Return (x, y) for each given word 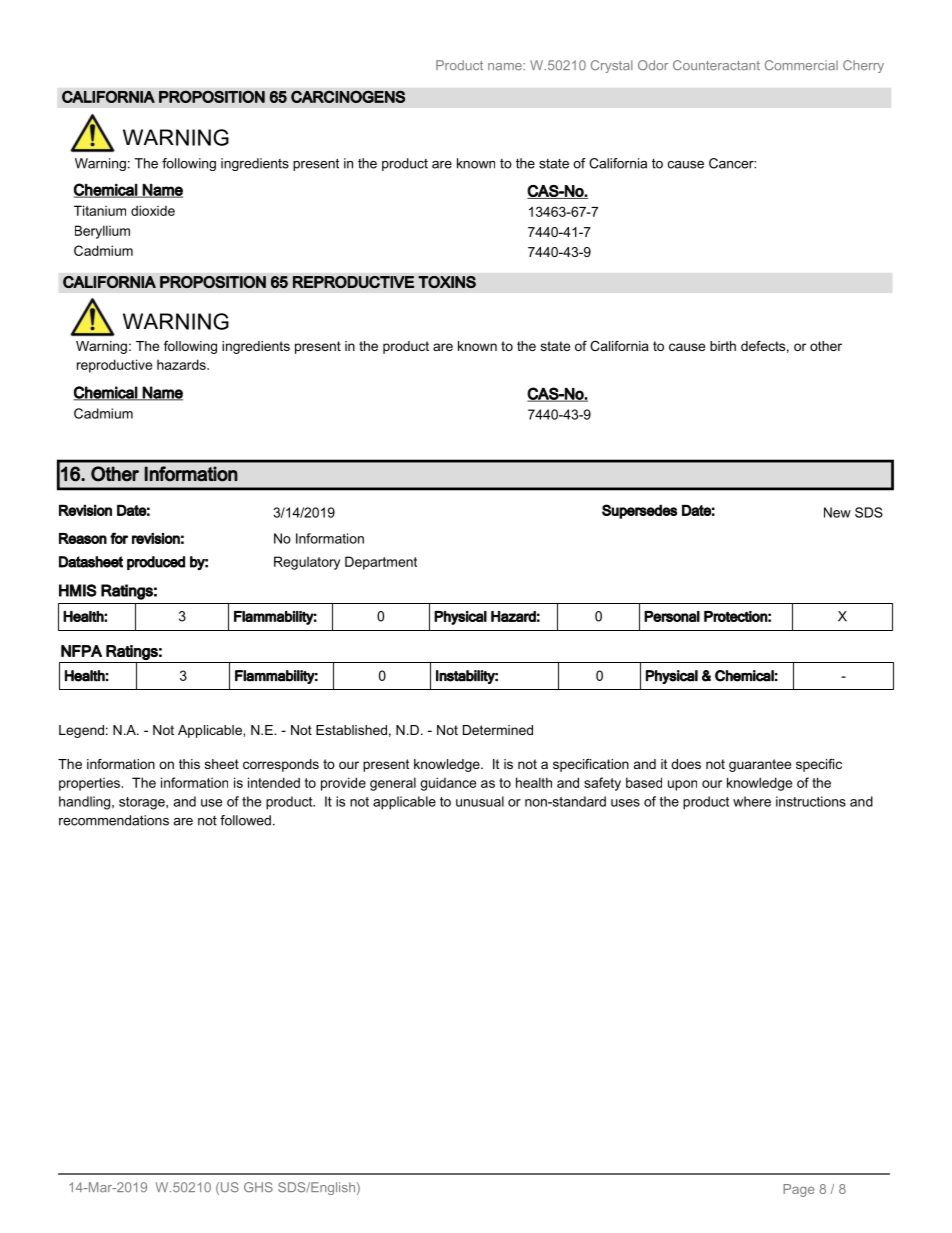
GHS (258, 1187)
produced (156, 563)
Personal (672, 616)
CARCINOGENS (348, 97)
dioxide (153, 210)
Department (381, 563)
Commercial (801, 65)
